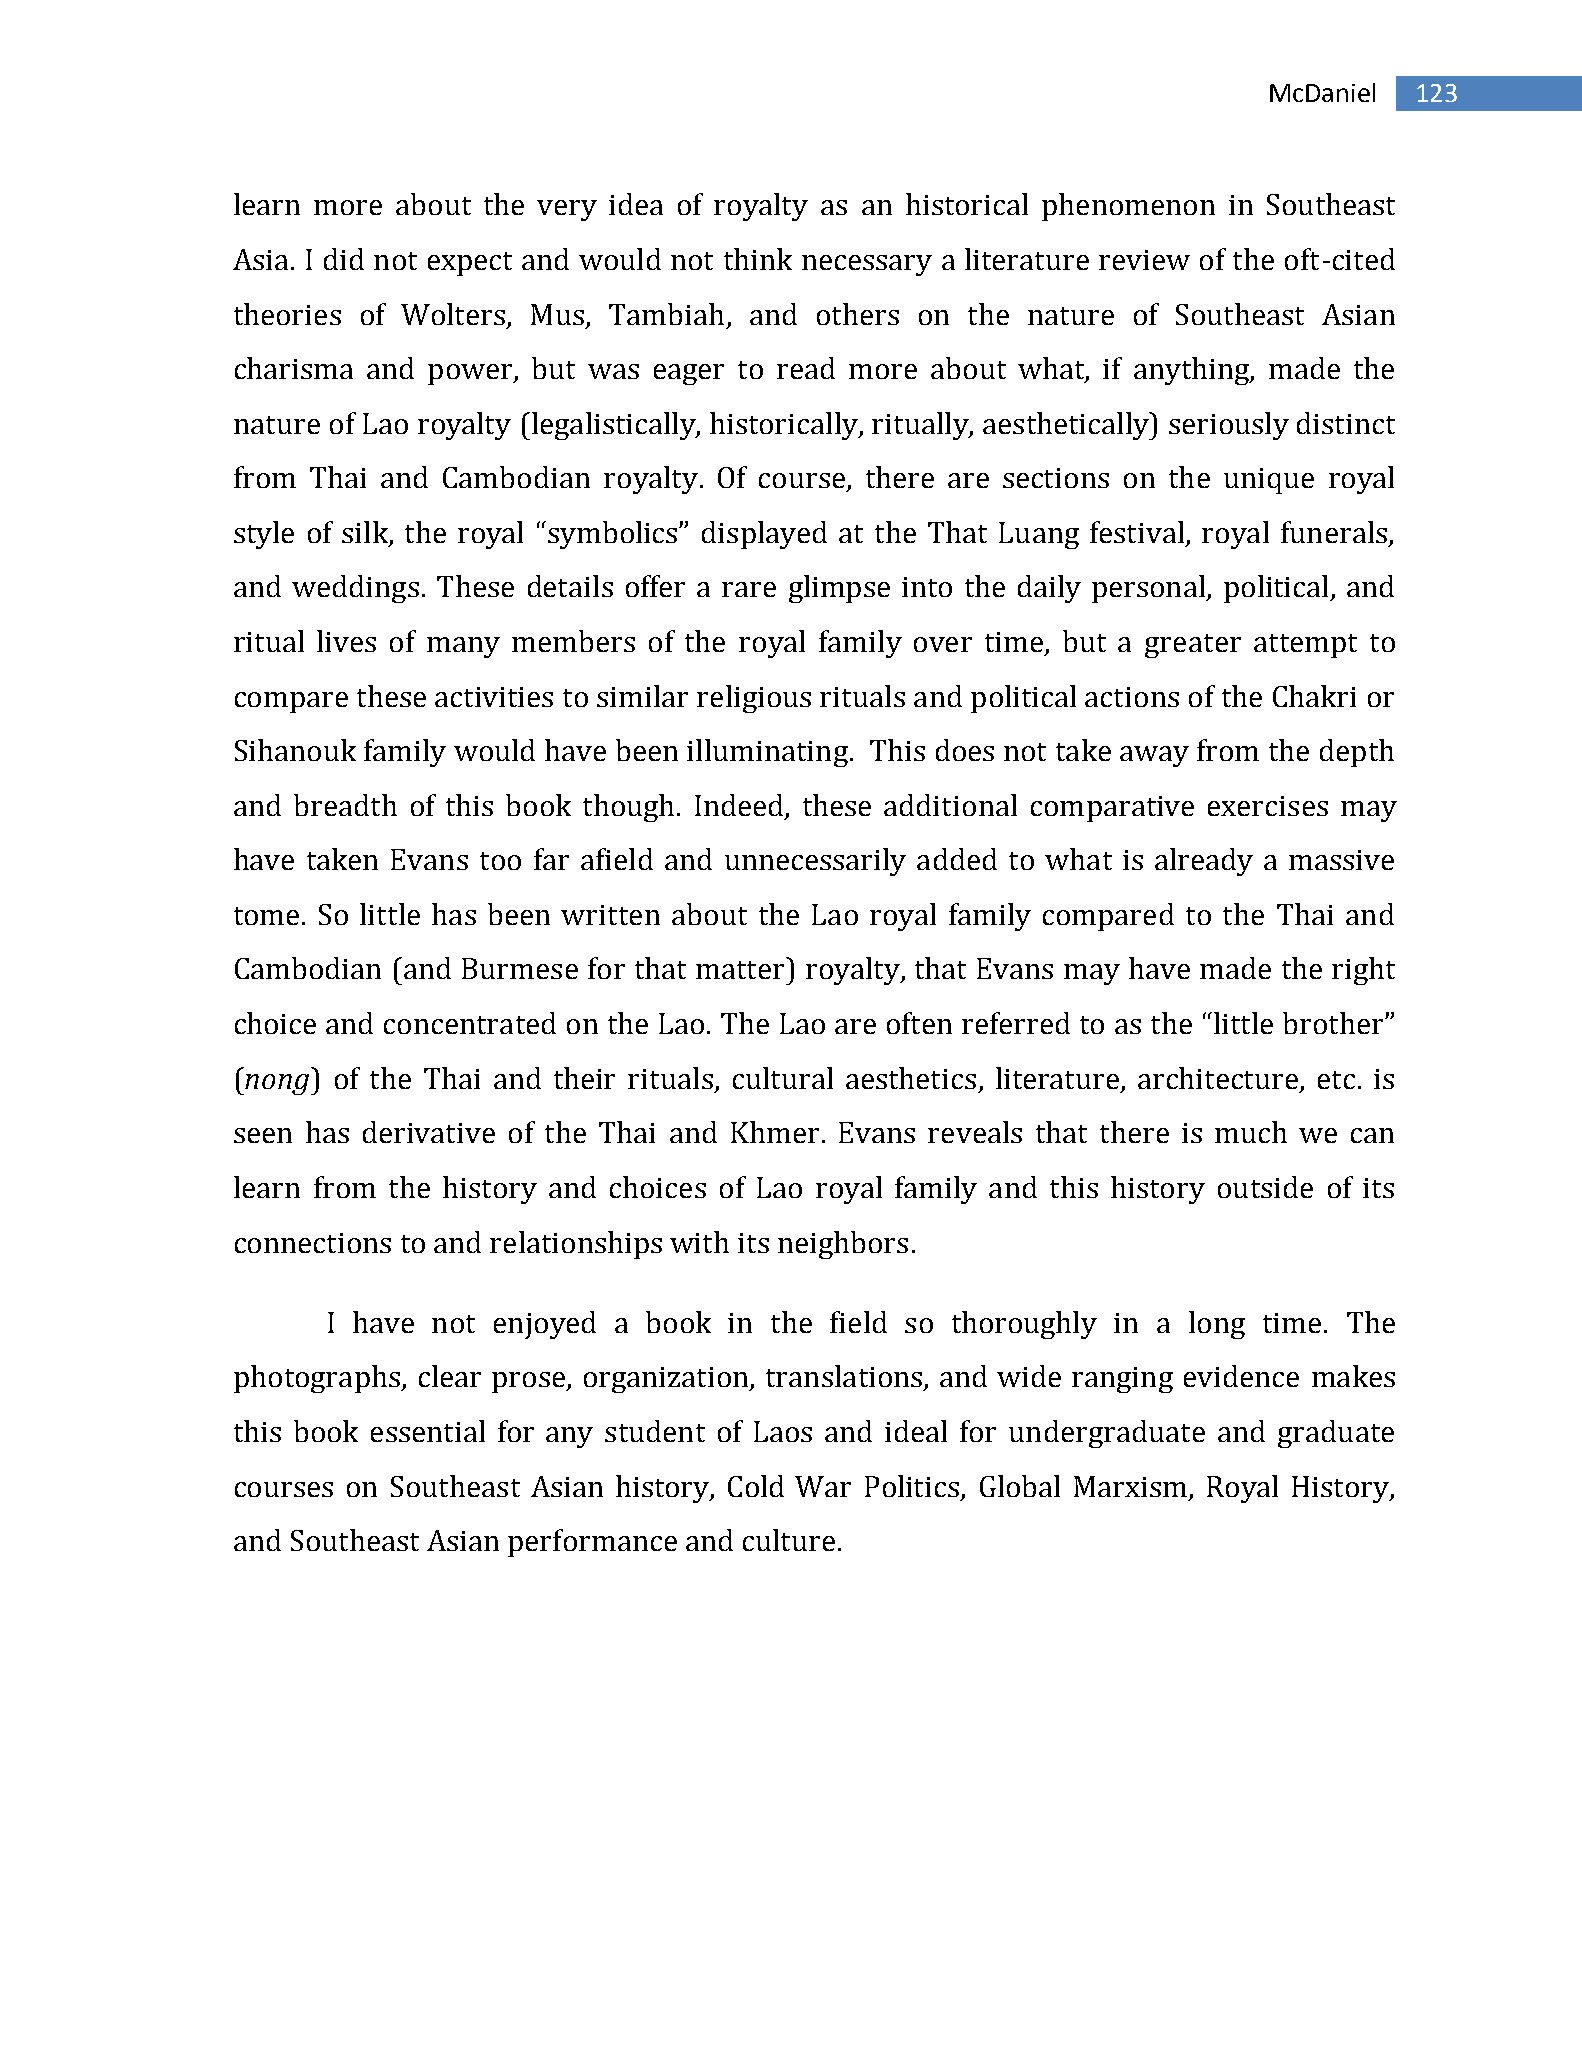 The height and width of the screenshot is (2048, 1582). What do you see at coordinates (344, 259) in the screenshot?
I see `did` at bounding box center [344, 259].
